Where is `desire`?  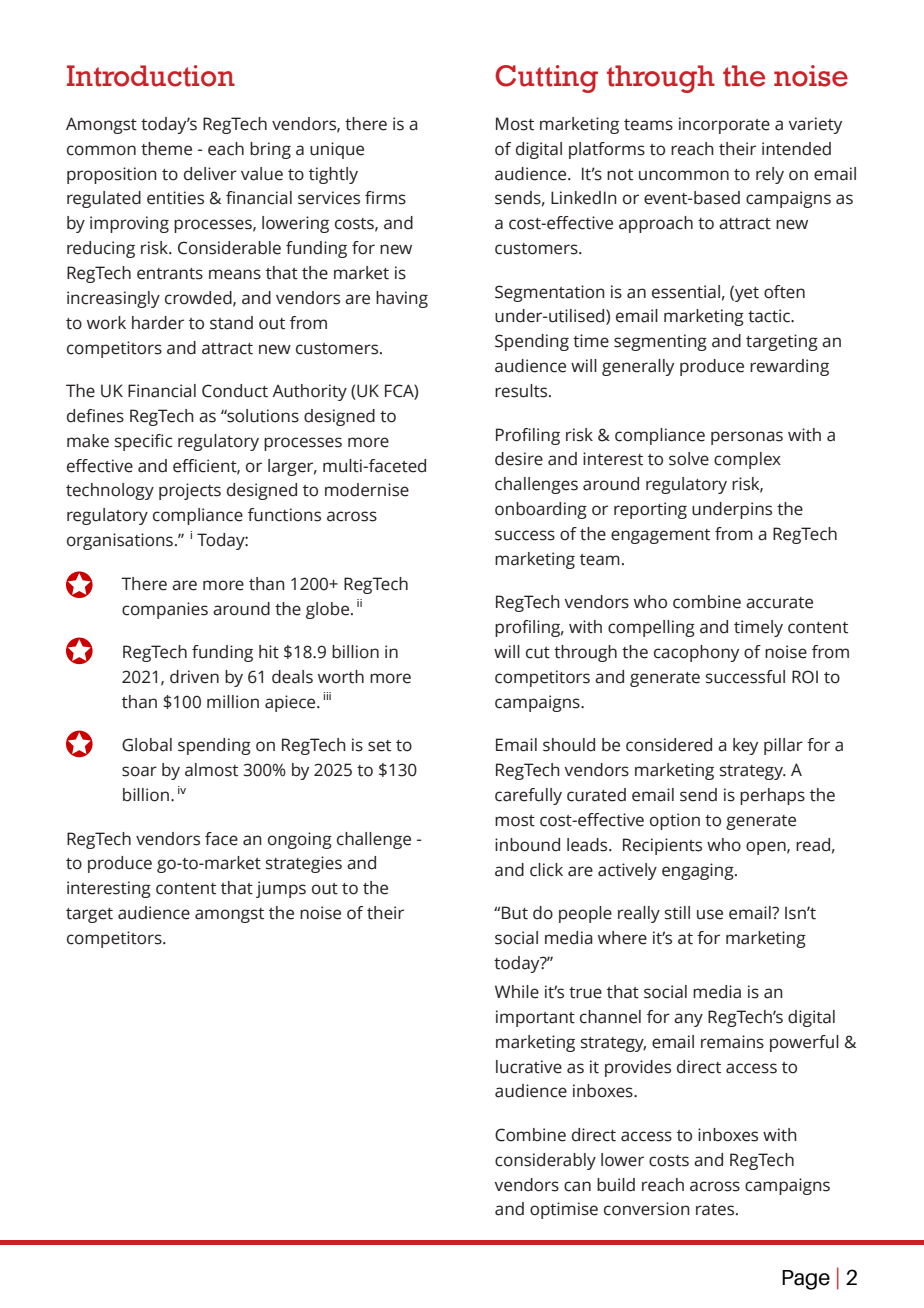
desire is located at coordinates (519, 459).
